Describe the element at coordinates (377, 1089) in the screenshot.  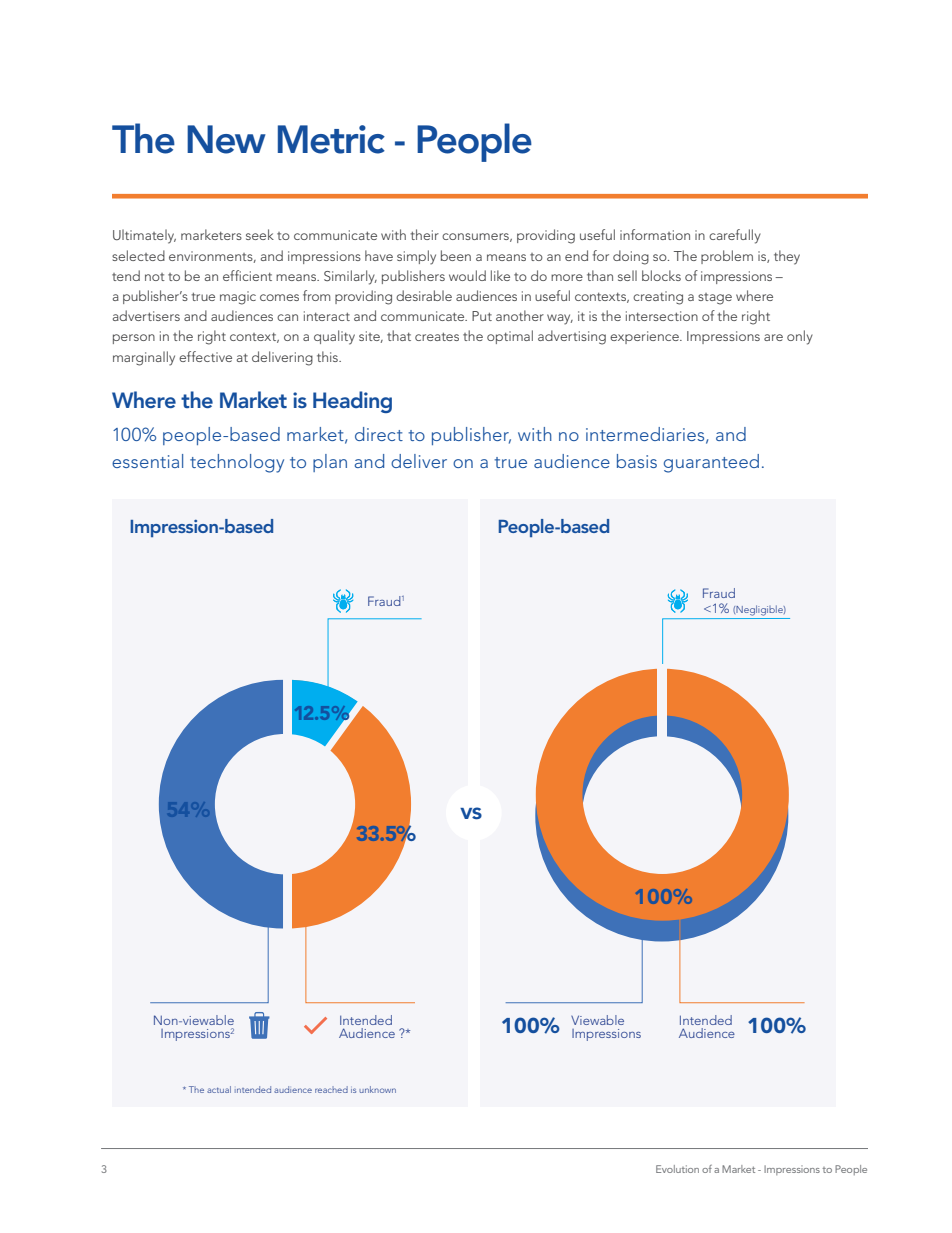
I see `unknown` at that location.
